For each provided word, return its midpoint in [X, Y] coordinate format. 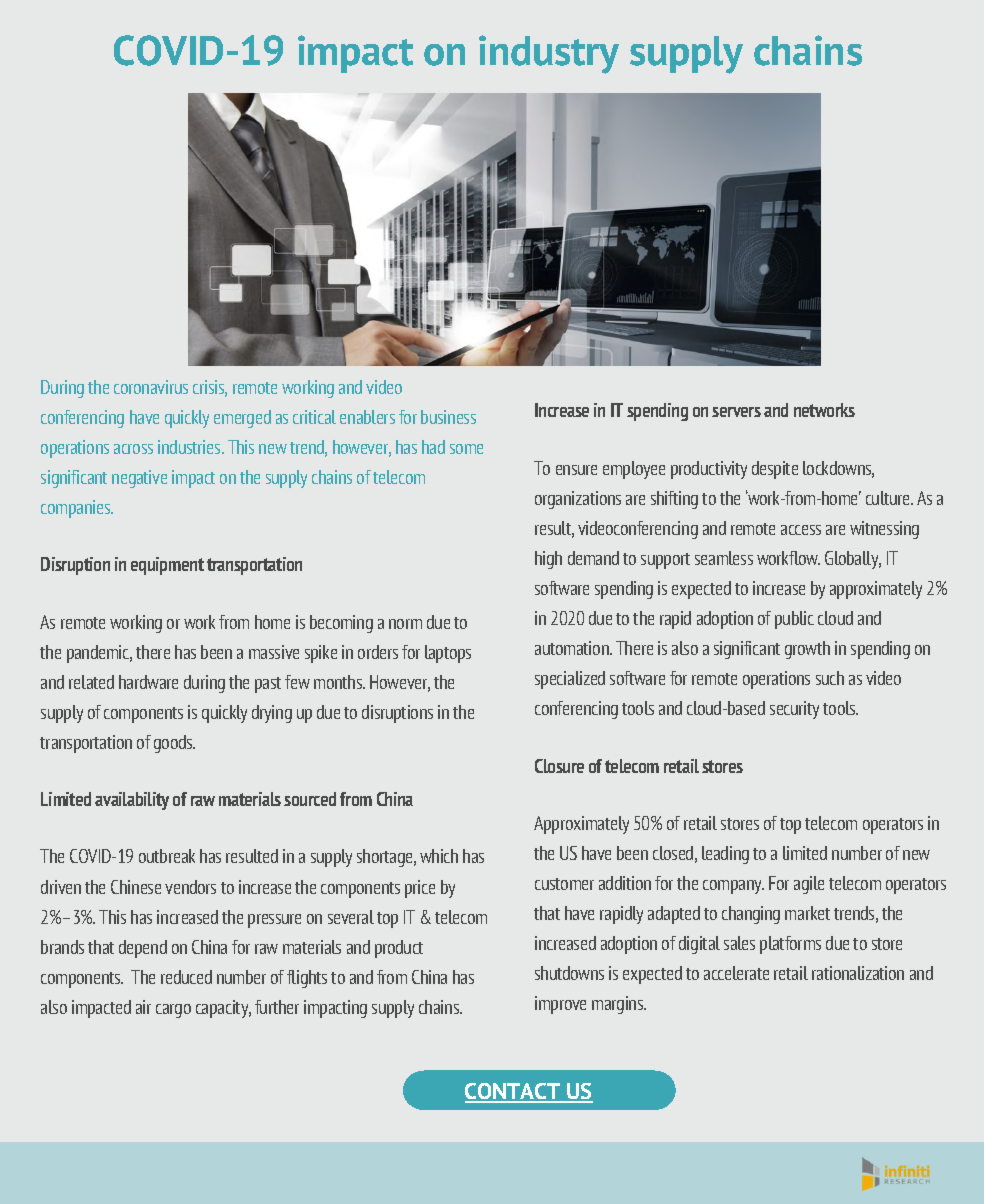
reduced [186, 977]
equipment [167, 566]
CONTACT [514, 1093]
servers [736, 412]
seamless [724, 558]
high [548, 560]
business [448, 417]
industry [549, 54]
